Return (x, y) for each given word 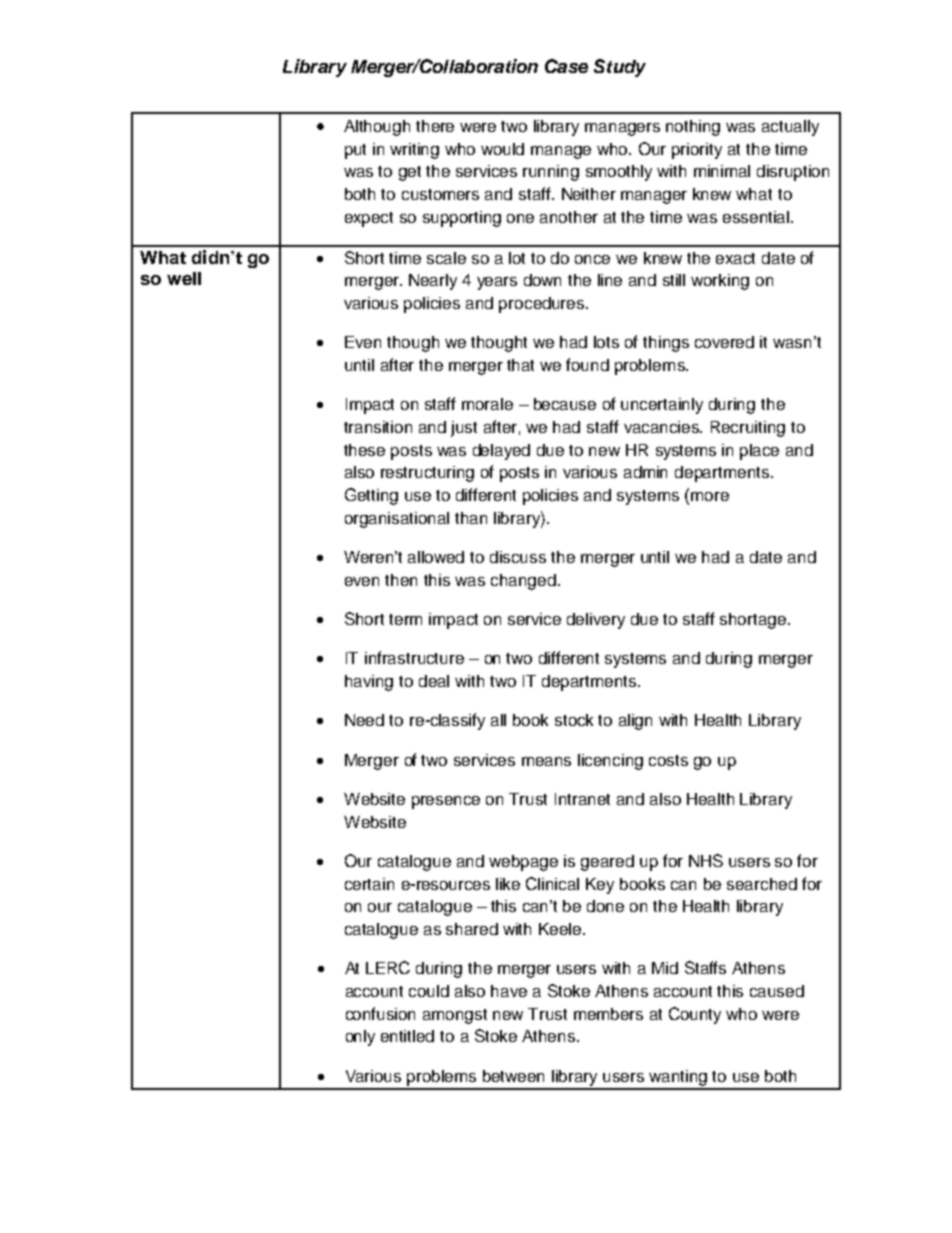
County (695, 1015)
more (710, 496)
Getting (371, 496)
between (513, 1076)
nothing (693, 128)
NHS (706, 860)
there (435, 126)
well (184, 278)
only (360, 1038)
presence (446, 802)
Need (364, 720)
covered (724, 342)
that (520, 365)
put (355, 151)
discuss (518, 557)
